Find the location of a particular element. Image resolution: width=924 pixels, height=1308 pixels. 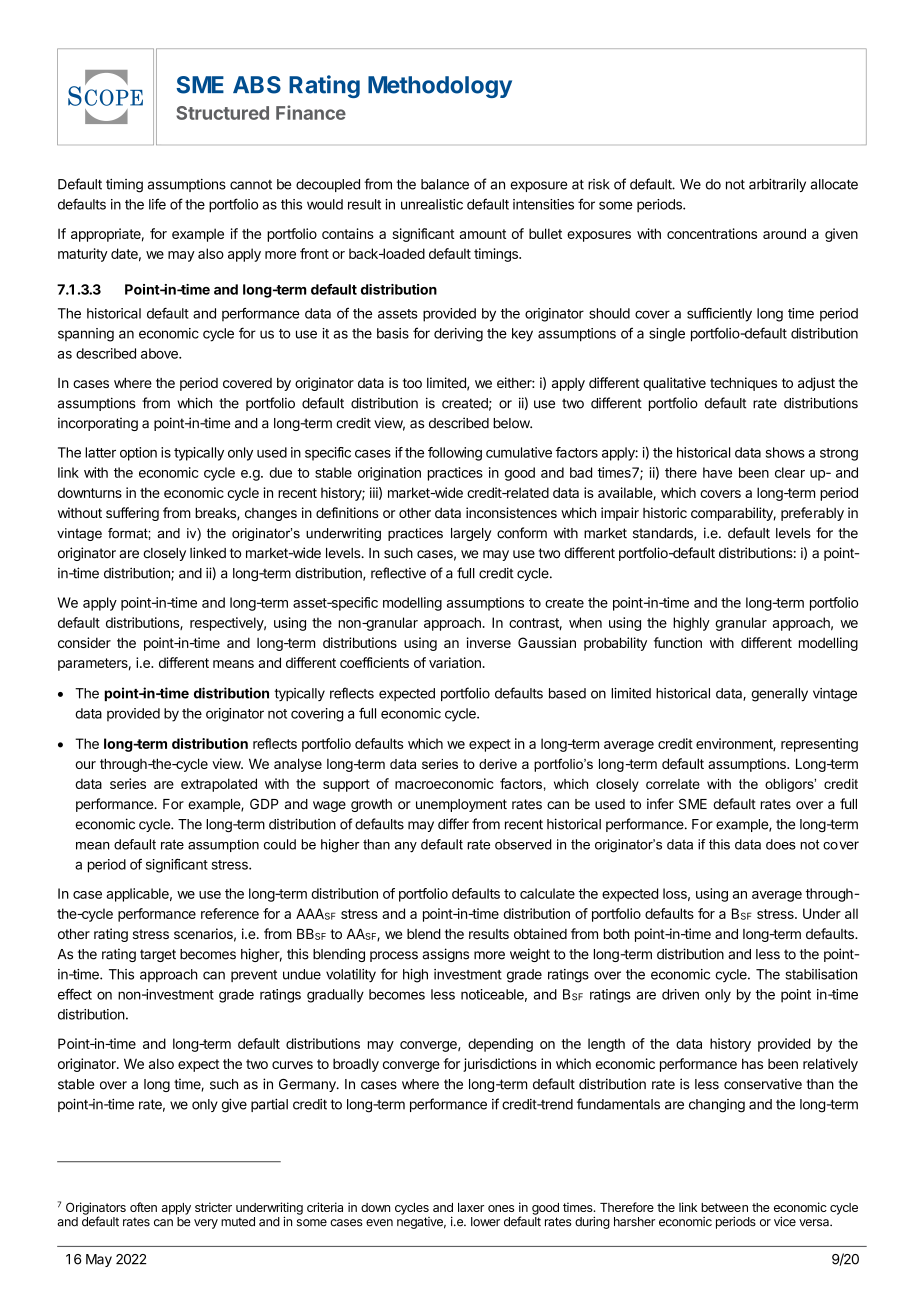

Methodology is located at coordinates (440, 87).
